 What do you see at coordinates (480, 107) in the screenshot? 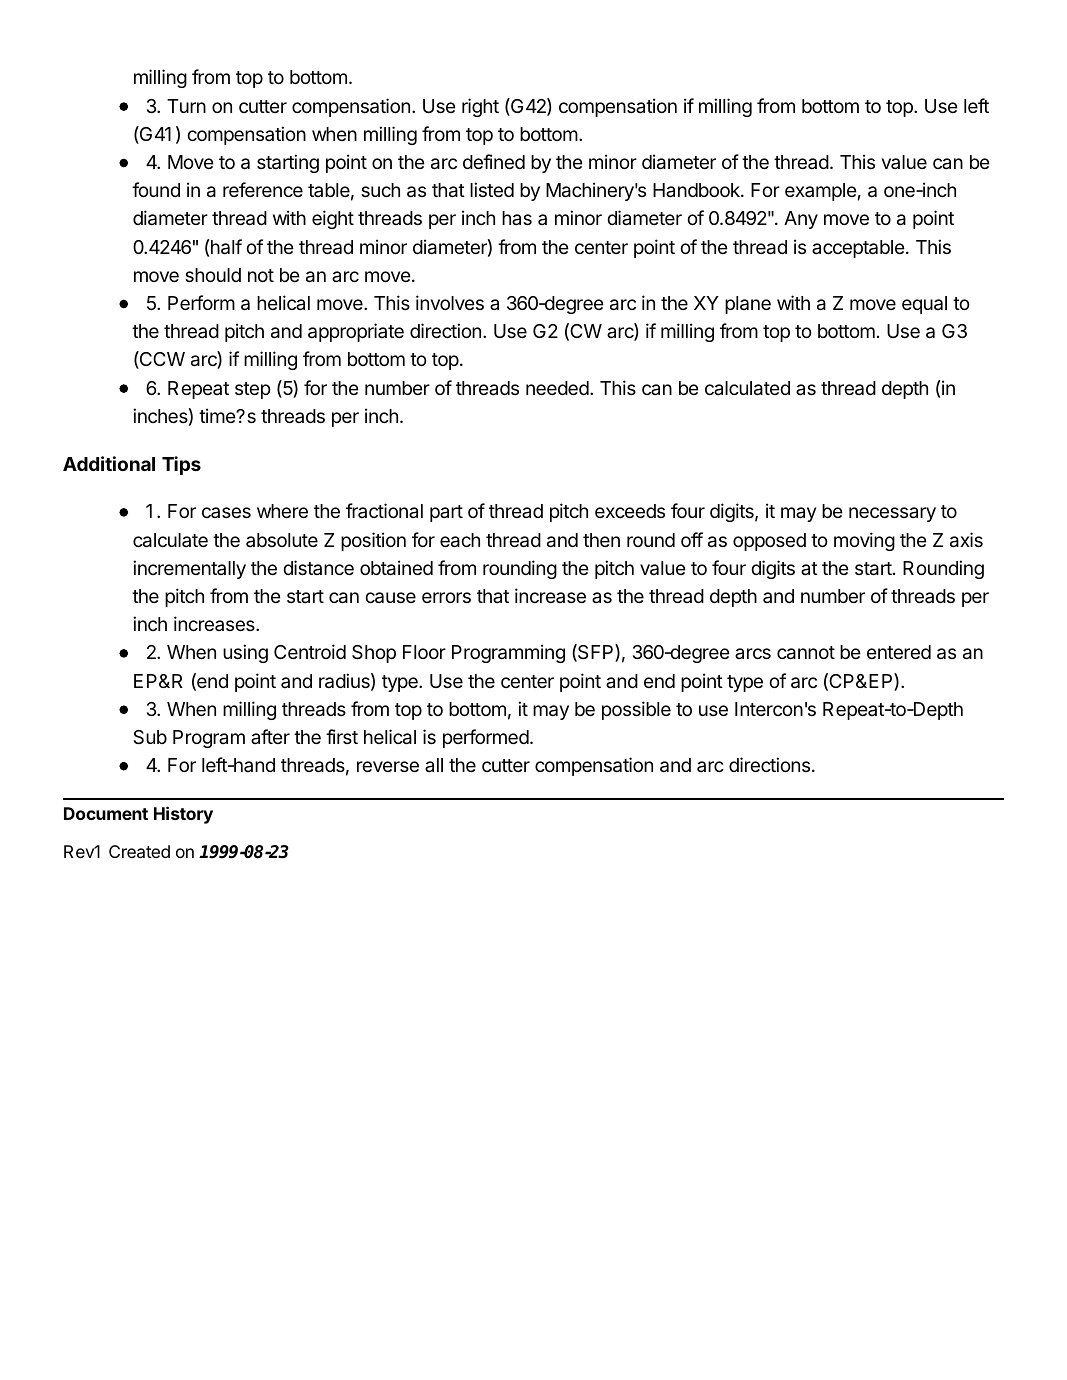
I see `right` at bounding box center [480, 107].
